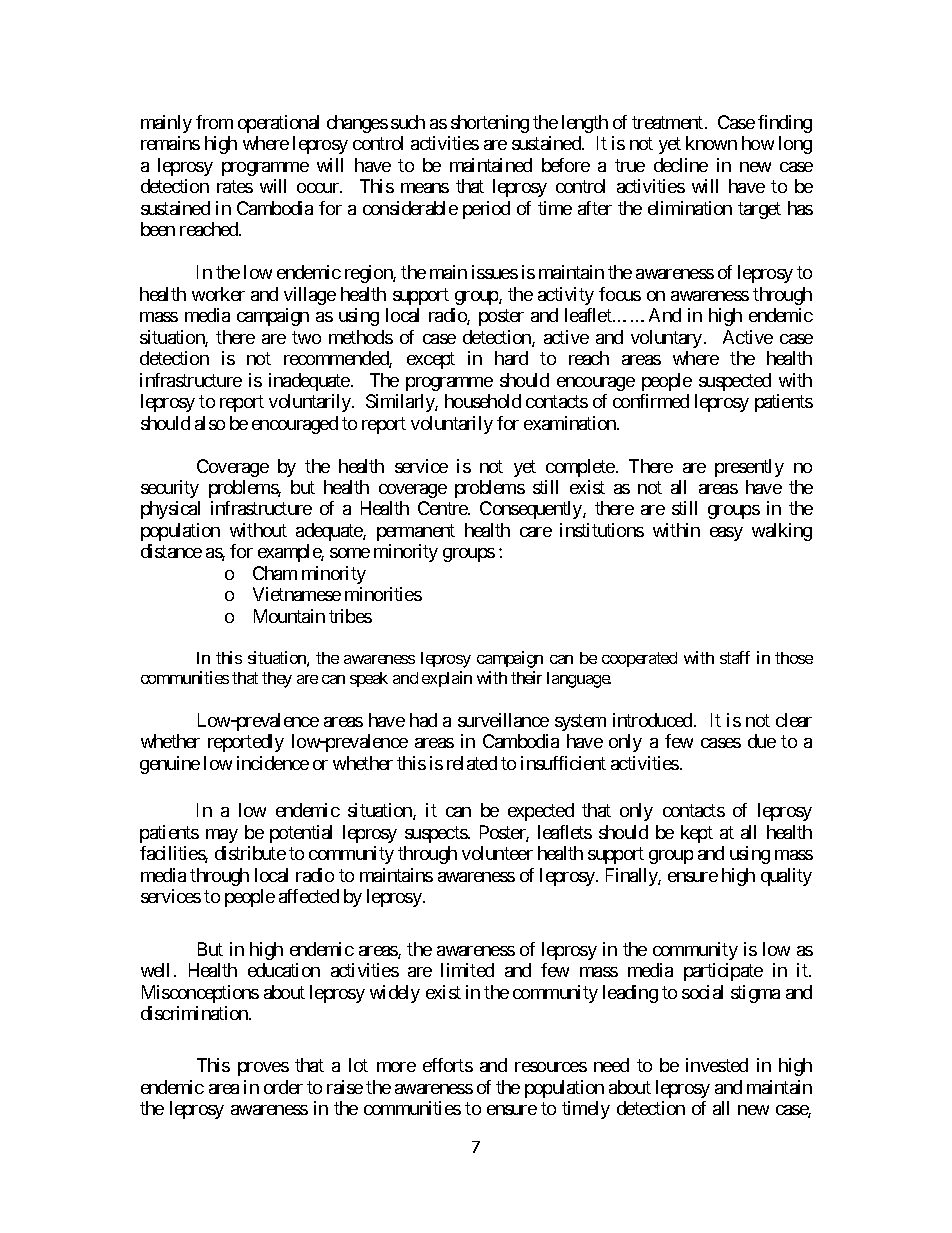  I want to click on incidence, so click(273, 763).
